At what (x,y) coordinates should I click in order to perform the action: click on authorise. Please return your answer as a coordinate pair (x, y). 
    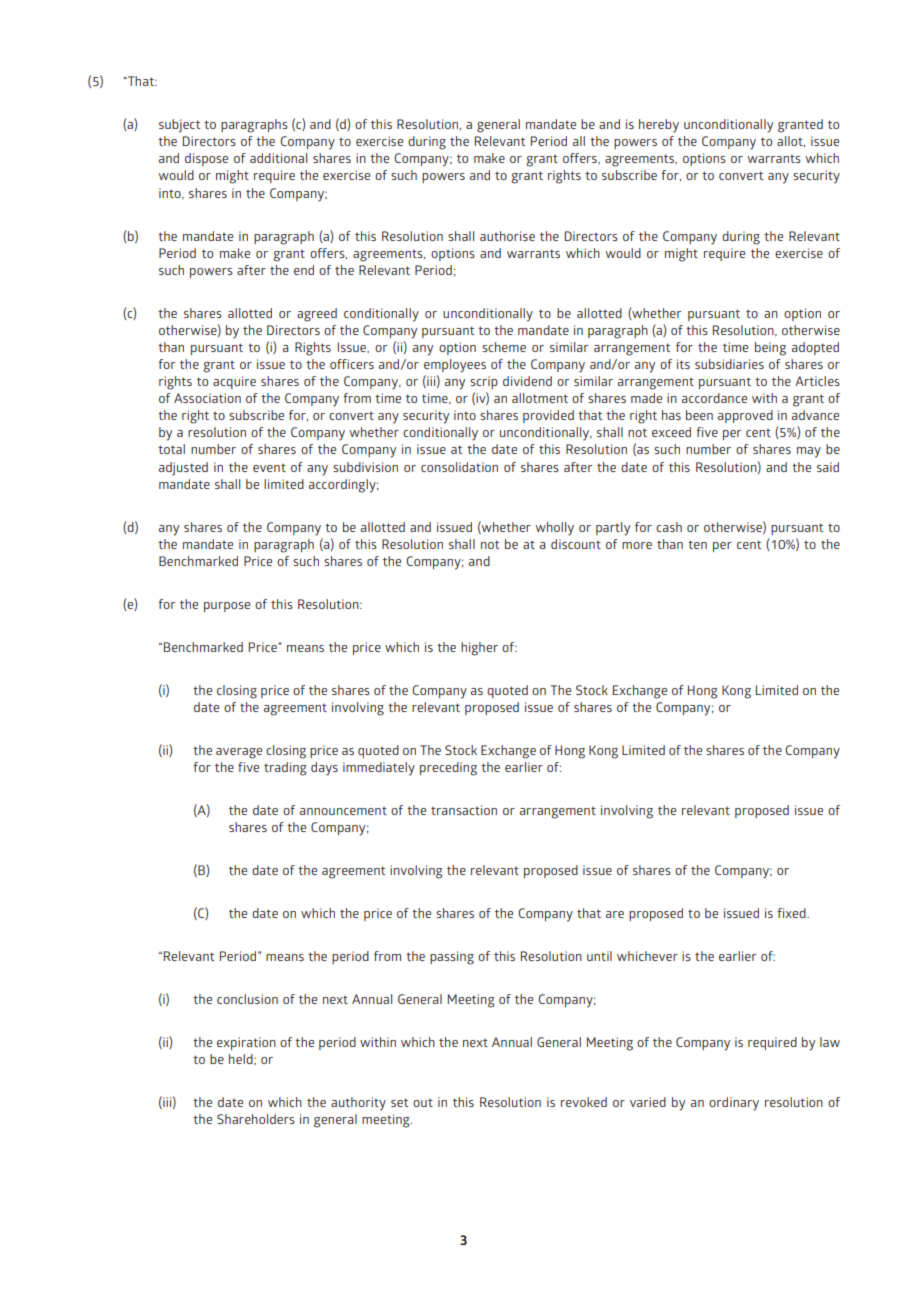
    Looking at the image, I should click on (507, 236).
